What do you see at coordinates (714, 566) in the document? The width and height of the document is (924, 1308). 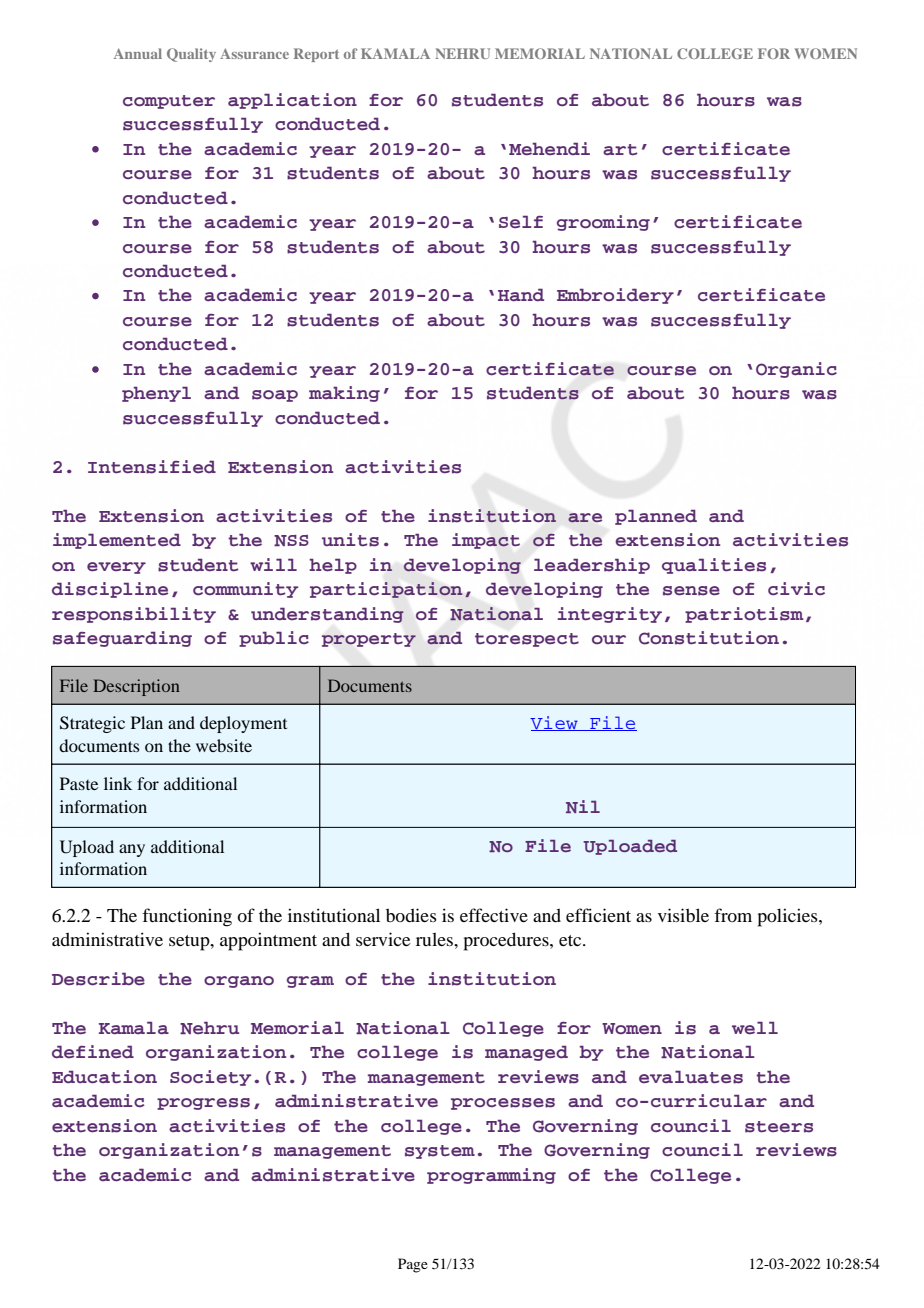 I see `qualities` at bounding box center [714, 566].
